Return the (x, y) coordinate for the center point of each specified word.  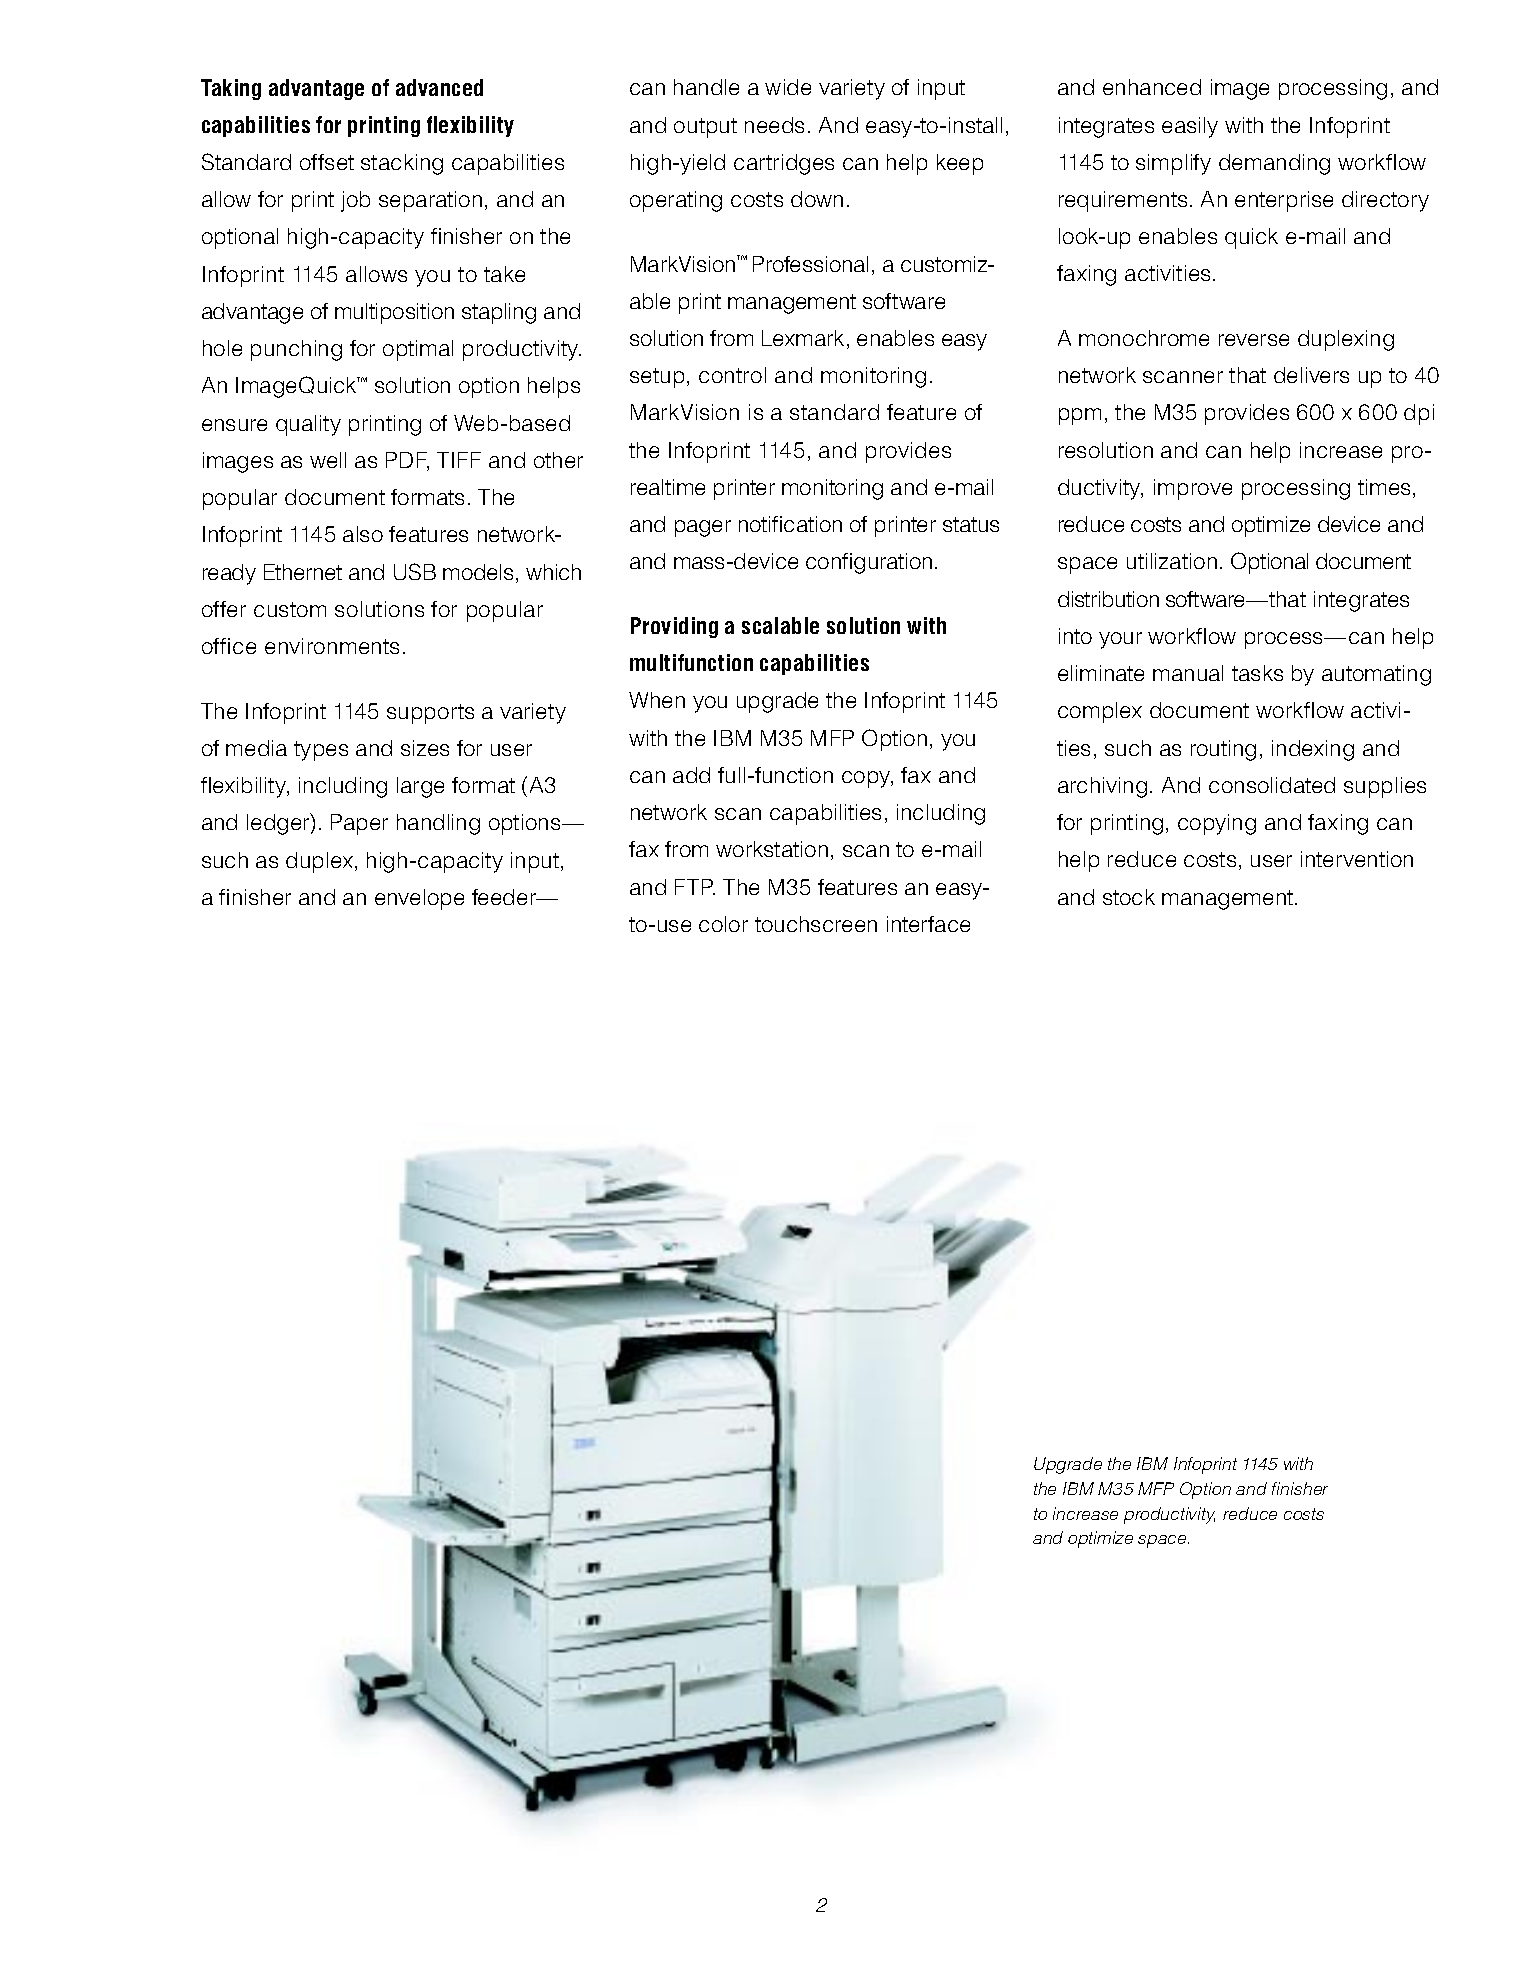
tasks (1257, 673)
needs (774, 125)
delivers (1311, 375)
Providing (674, 627)
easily (1190, 127)
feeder (505, 897)
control (732, 375)
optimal (418, 350)
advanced (439, 87)
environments (332, 646)
